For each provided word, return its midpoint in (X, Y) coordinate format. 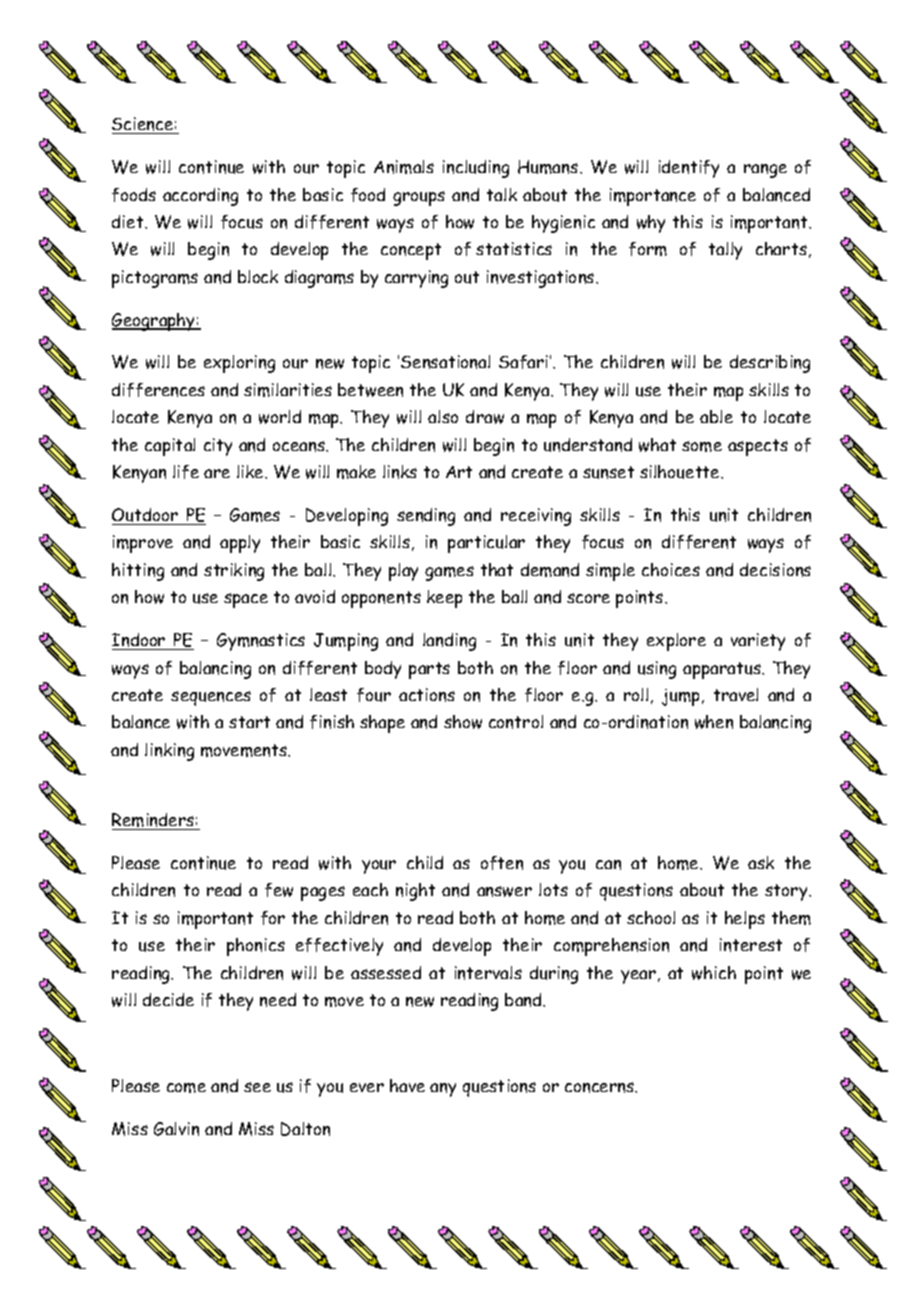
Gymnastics (261, 642)
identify (689, 169)
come (186, 1088)
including (476, 169)
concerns (601, 1087)
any (443, 1090)
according (200, 197)
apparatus (723, 670)
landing (449, 642)
